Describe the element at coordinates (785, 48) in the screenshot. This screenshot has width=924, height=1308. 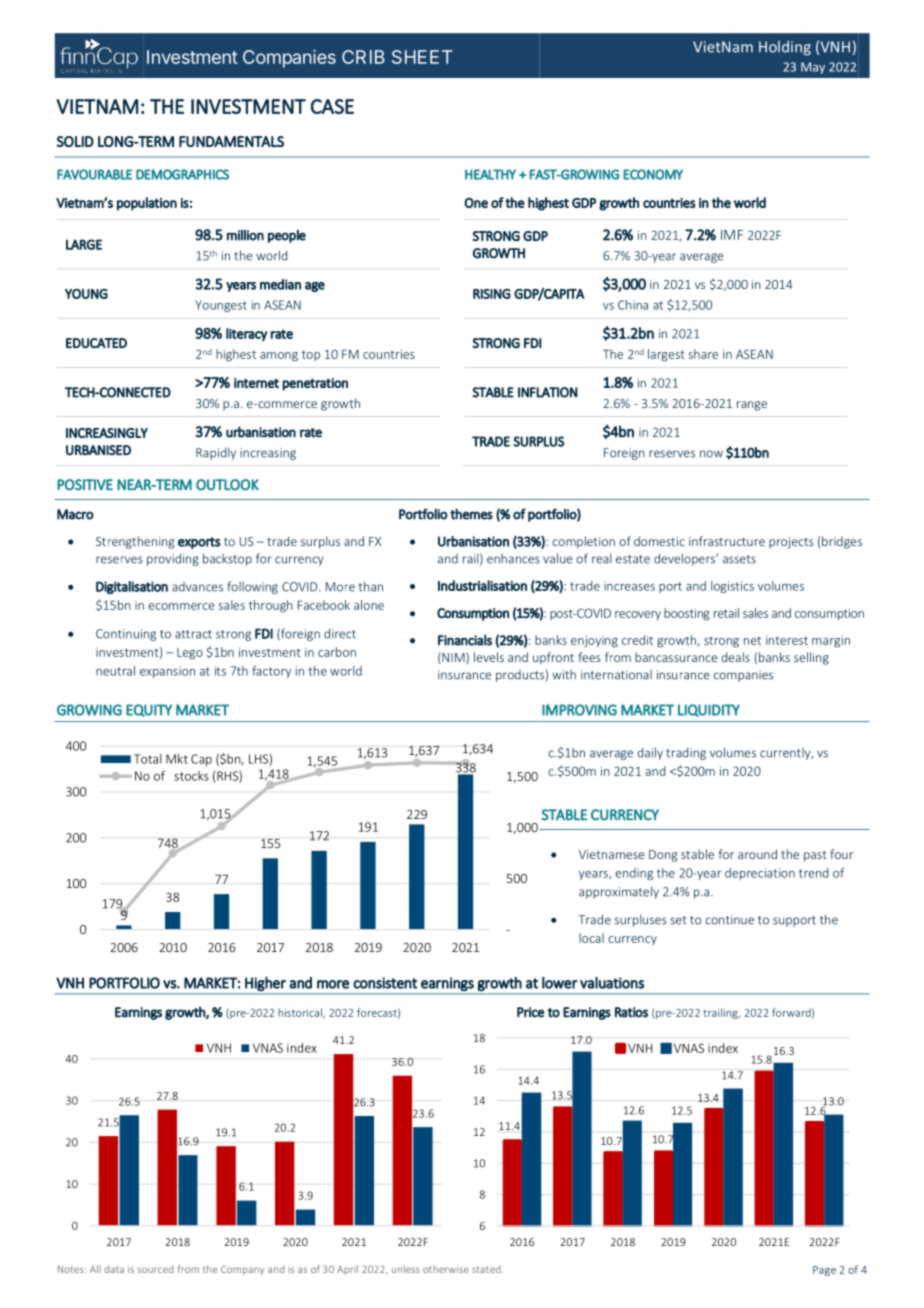
I see `Holding` at that location.
